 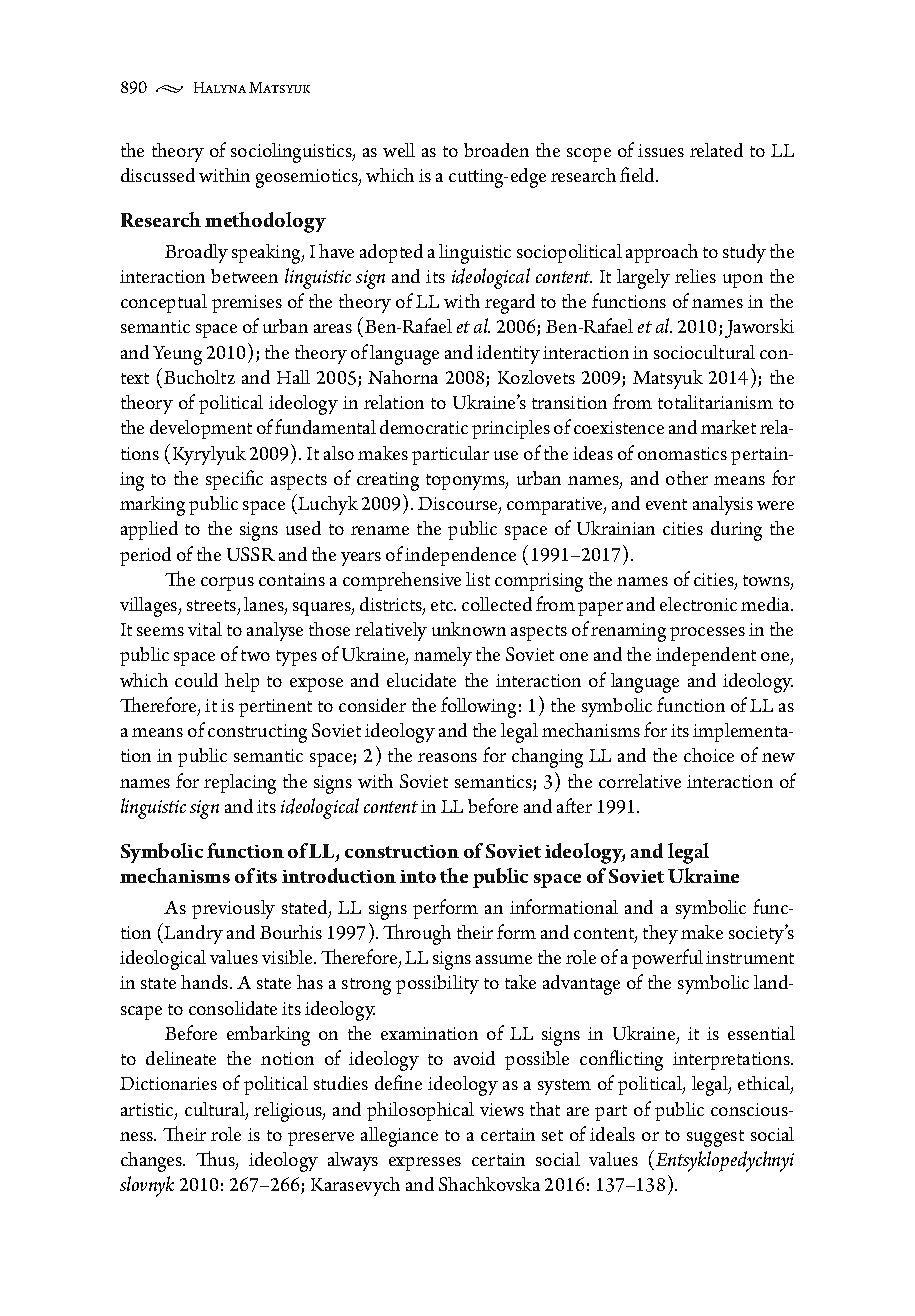 What do you see at coordinates (424, 427) in the screenshot?
I see `democratic` at bounding box center [424, 427].
